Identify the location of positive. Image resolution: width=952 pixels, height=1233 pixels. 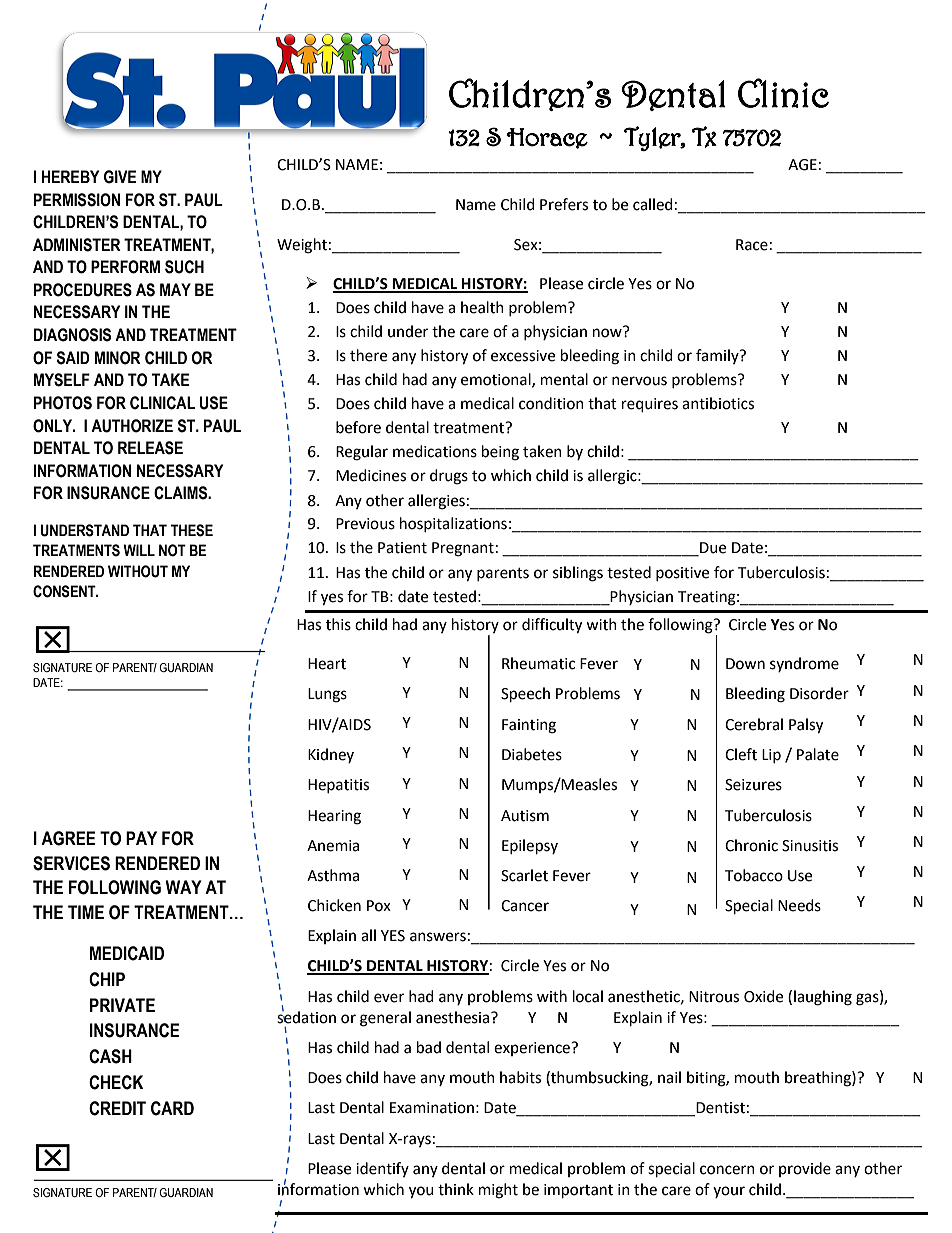
(682, 574).
